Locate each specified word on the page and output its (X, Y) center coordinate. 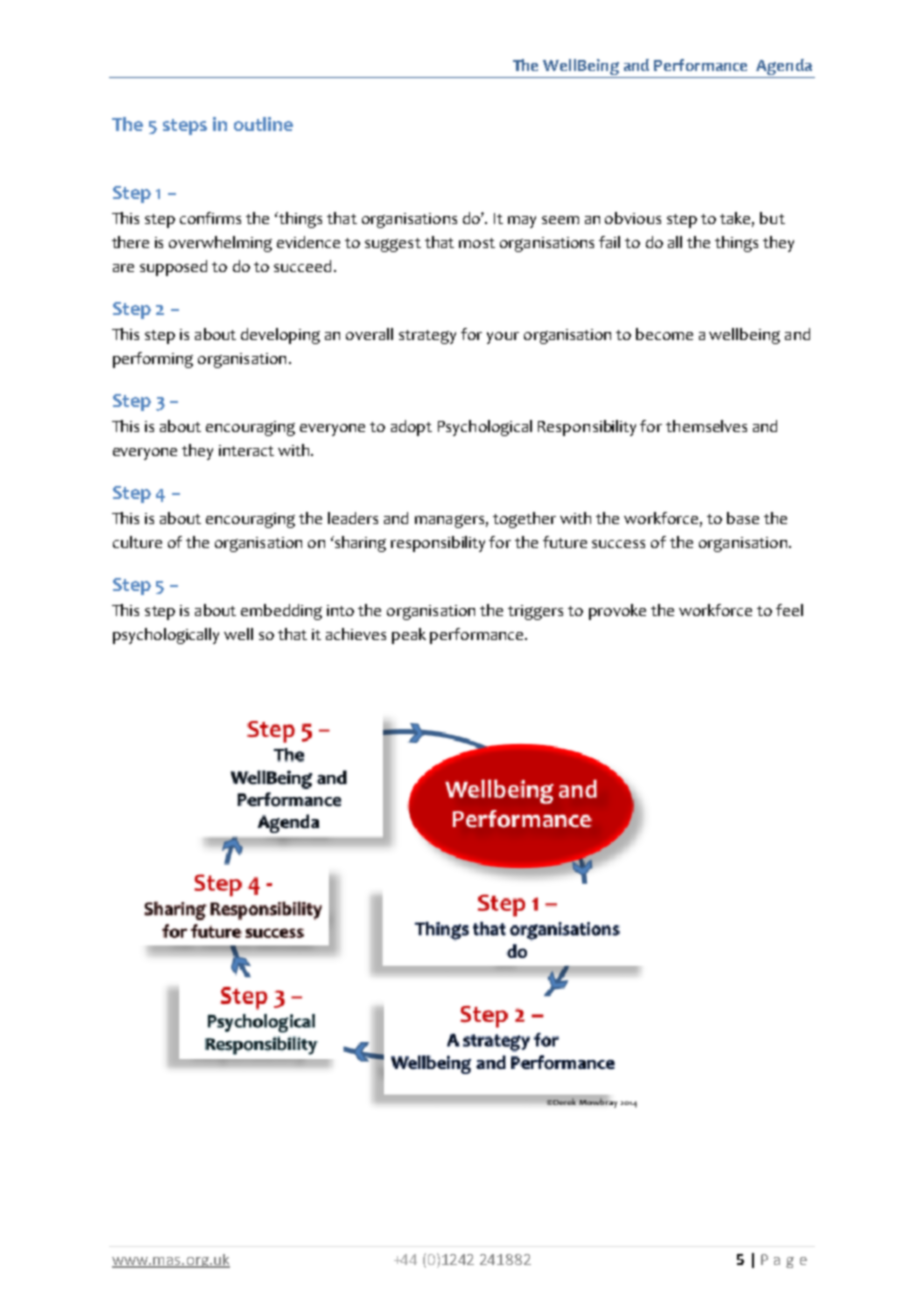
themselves (706, 426)
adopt (411, 428)
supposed (173, 268)
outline (263, 124)
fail (609, 242)
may (522, 222)
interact (246, 450)
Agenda (784, 68)
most (477, 243)
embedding (281, 612)
